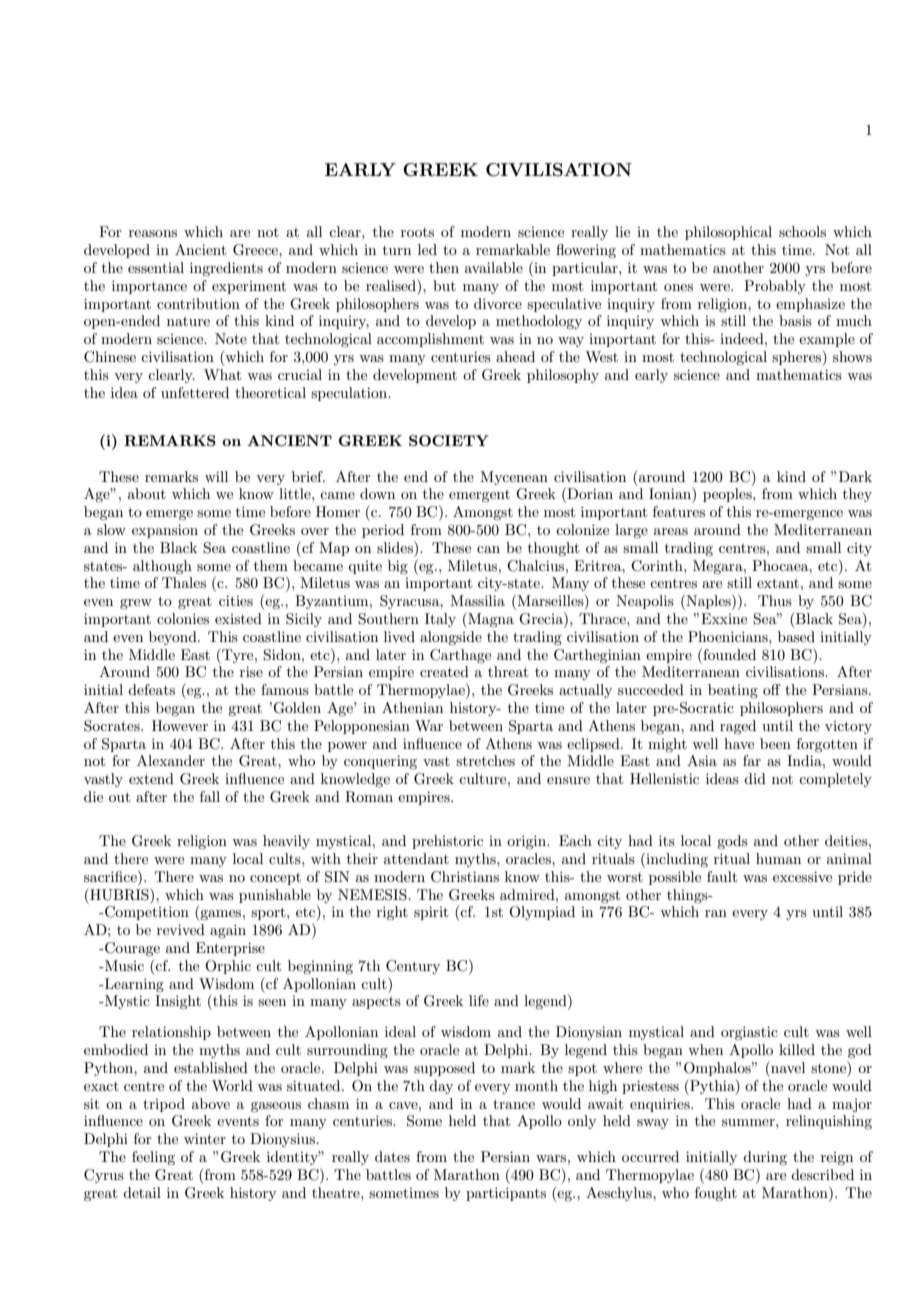  Describe the element at coordinates (508, 671) in the document. I see `threat` at that location.
